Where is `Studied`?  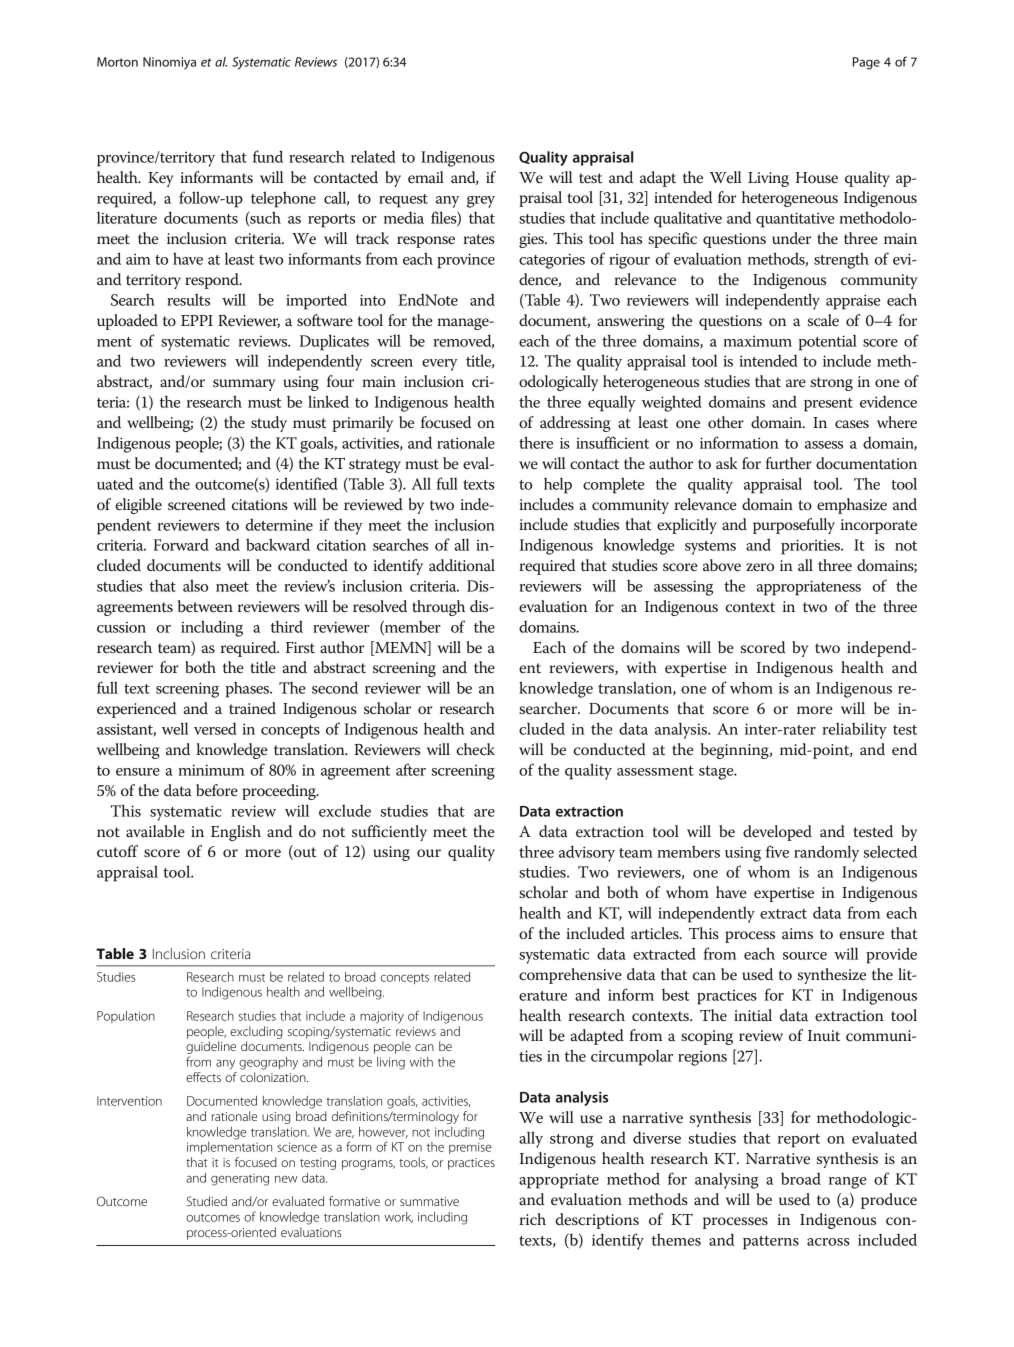
Studied is located at coordinates (207, 1201).
